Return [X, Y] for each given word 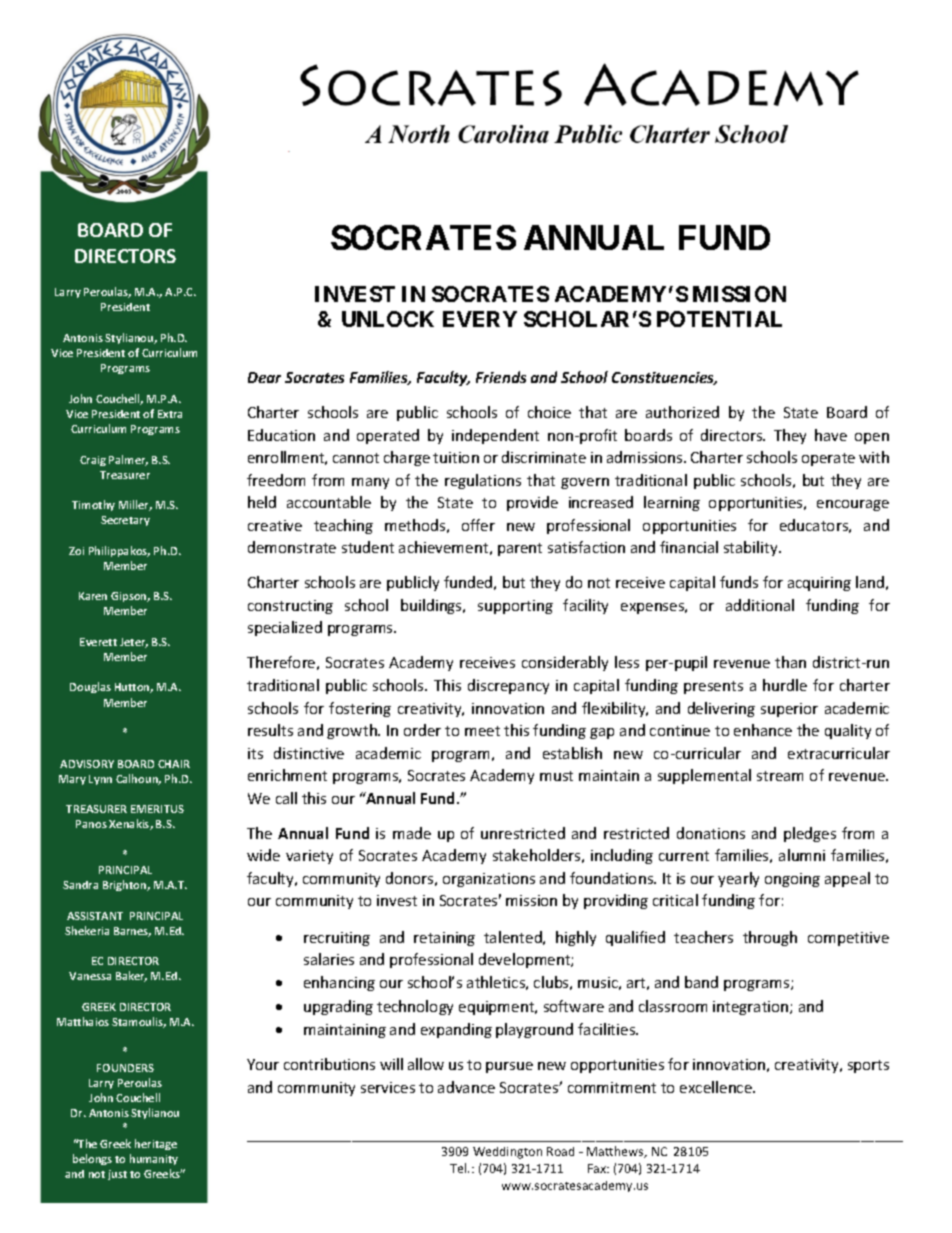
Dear [264, 377]
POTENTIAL [719, 319]
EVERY [480, 319]
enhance [763, 730]
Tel [459, 1168]
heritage [156, 1144]
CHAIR [174, 764]
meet [482, 731]
